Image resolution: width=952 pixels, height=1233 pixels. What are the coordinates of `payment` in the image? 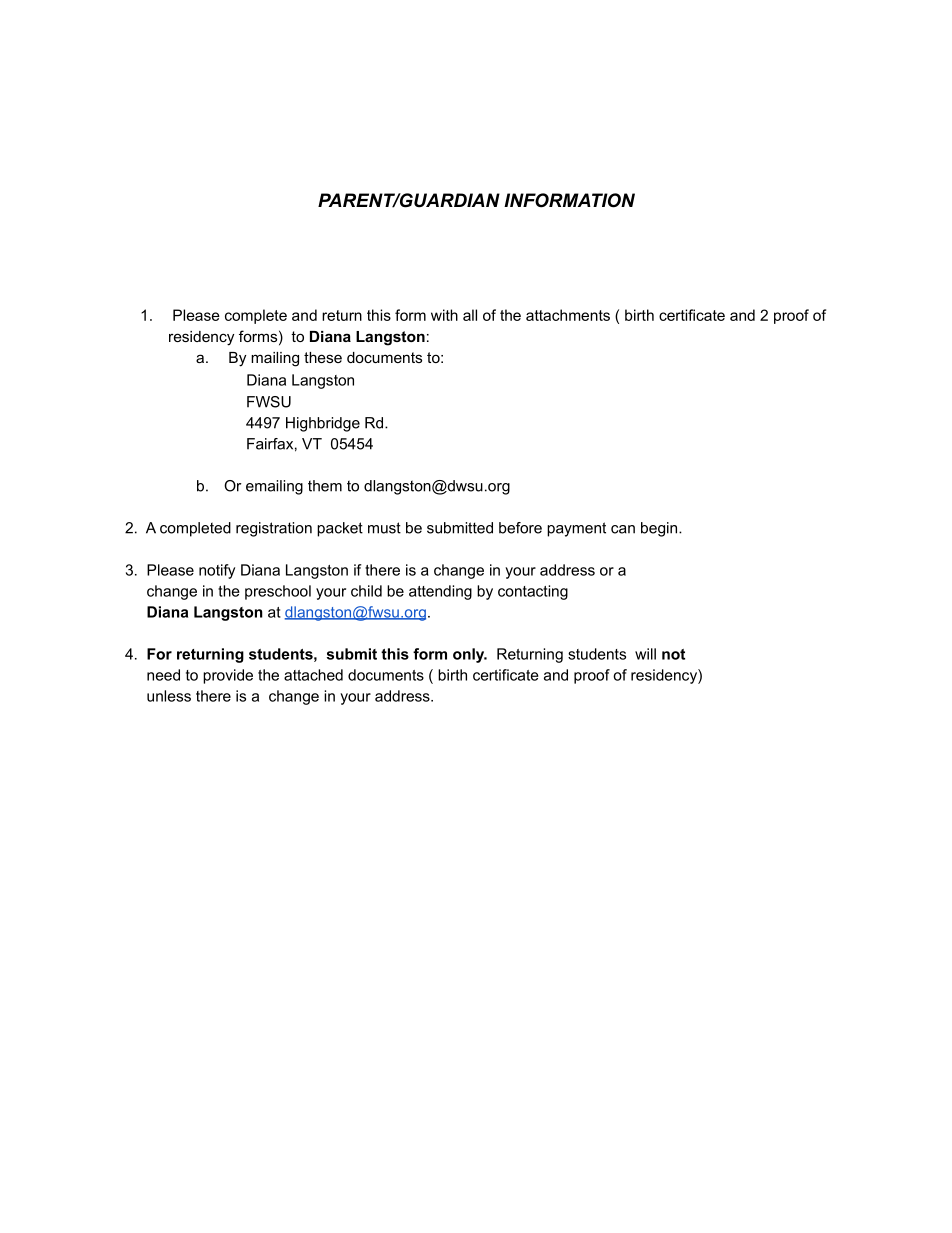 It's located at (576, 529).
